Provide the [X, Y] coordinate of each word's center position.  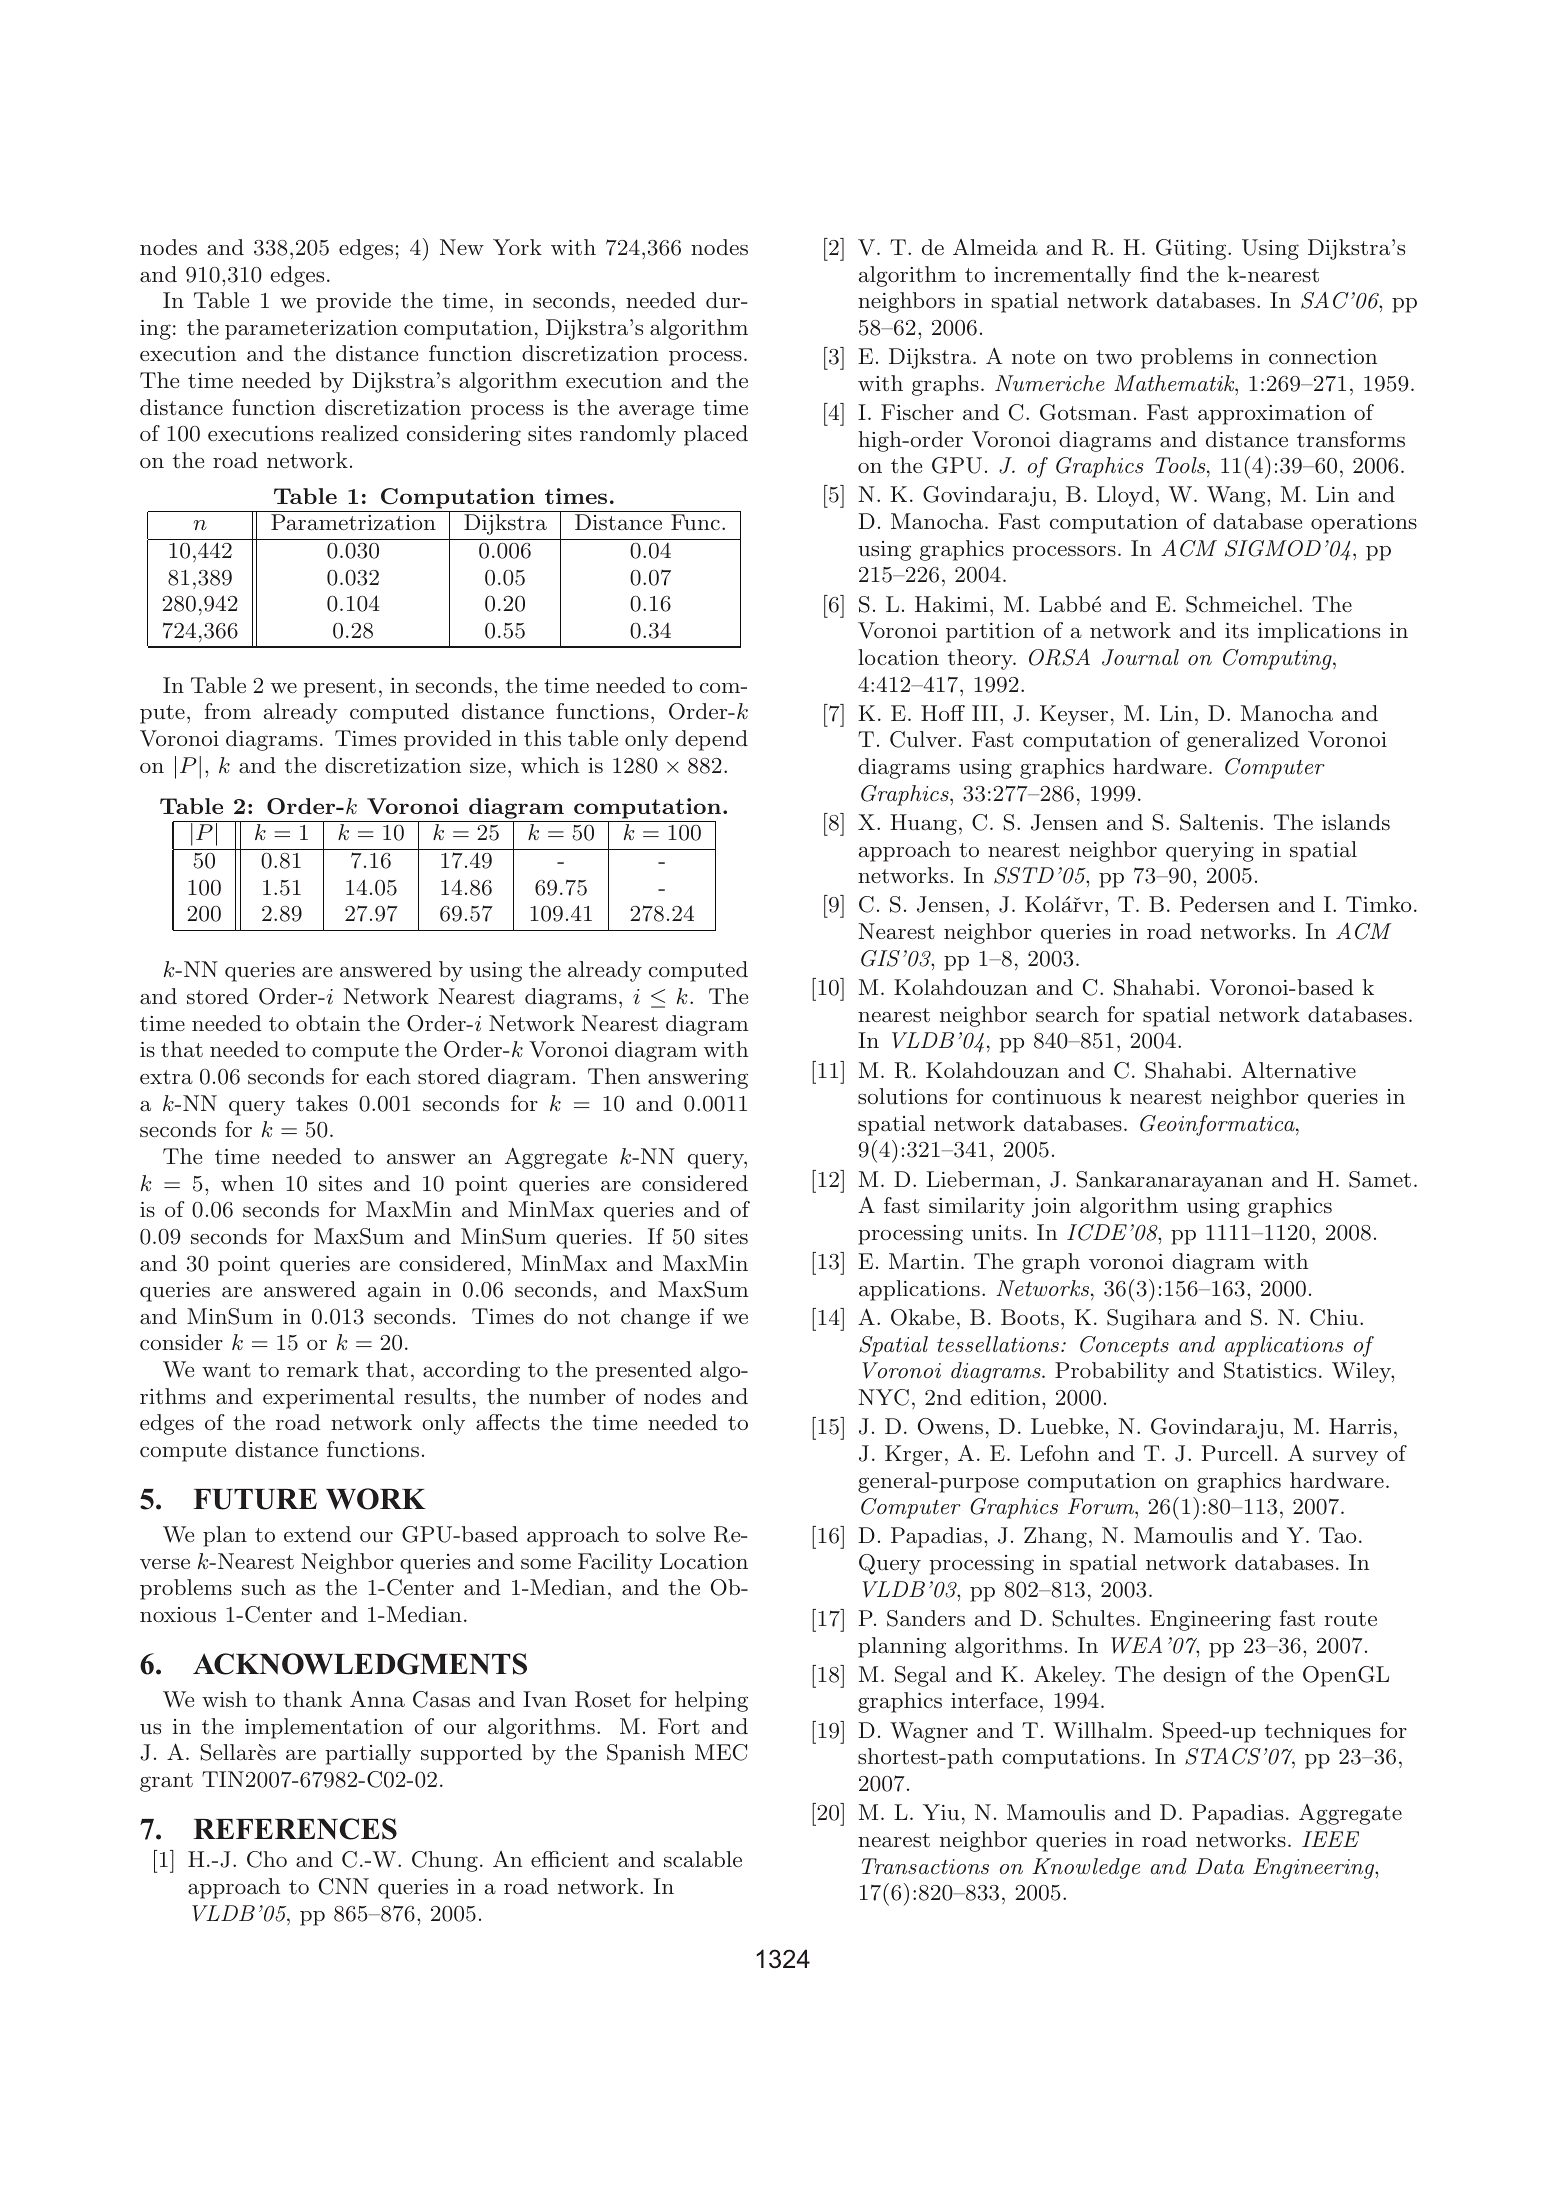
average [656, 412]
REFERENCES [295, 1829]
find [1159, 274]
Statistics [1270, 1370]
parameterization [311, 330]
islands [1356, 822]
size [488, 765]
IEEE [1330, 1839]
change [655, 1318]
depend [711, 740]
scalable [703, 1859]
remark [323, 1369]
